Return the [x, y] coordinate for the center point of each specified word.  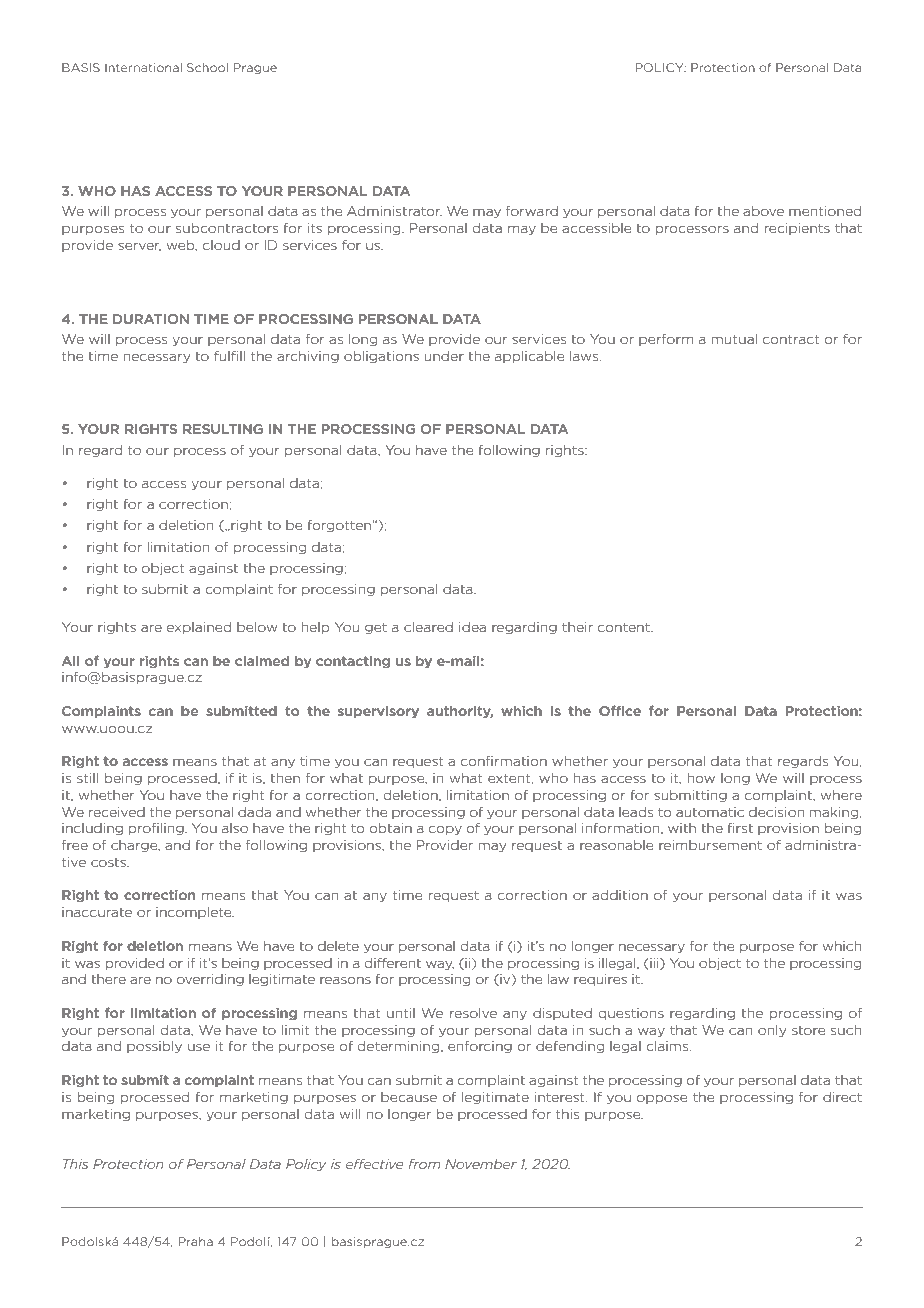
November [481, 1164]
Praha [196, 1241]
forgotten [339, 526]
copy [445, 830]
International [143, 67]
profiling [157, 829]
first [740, 828]
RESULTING [223, 429]
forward [532, 210]
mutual [734, 339]
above [763, 211]
